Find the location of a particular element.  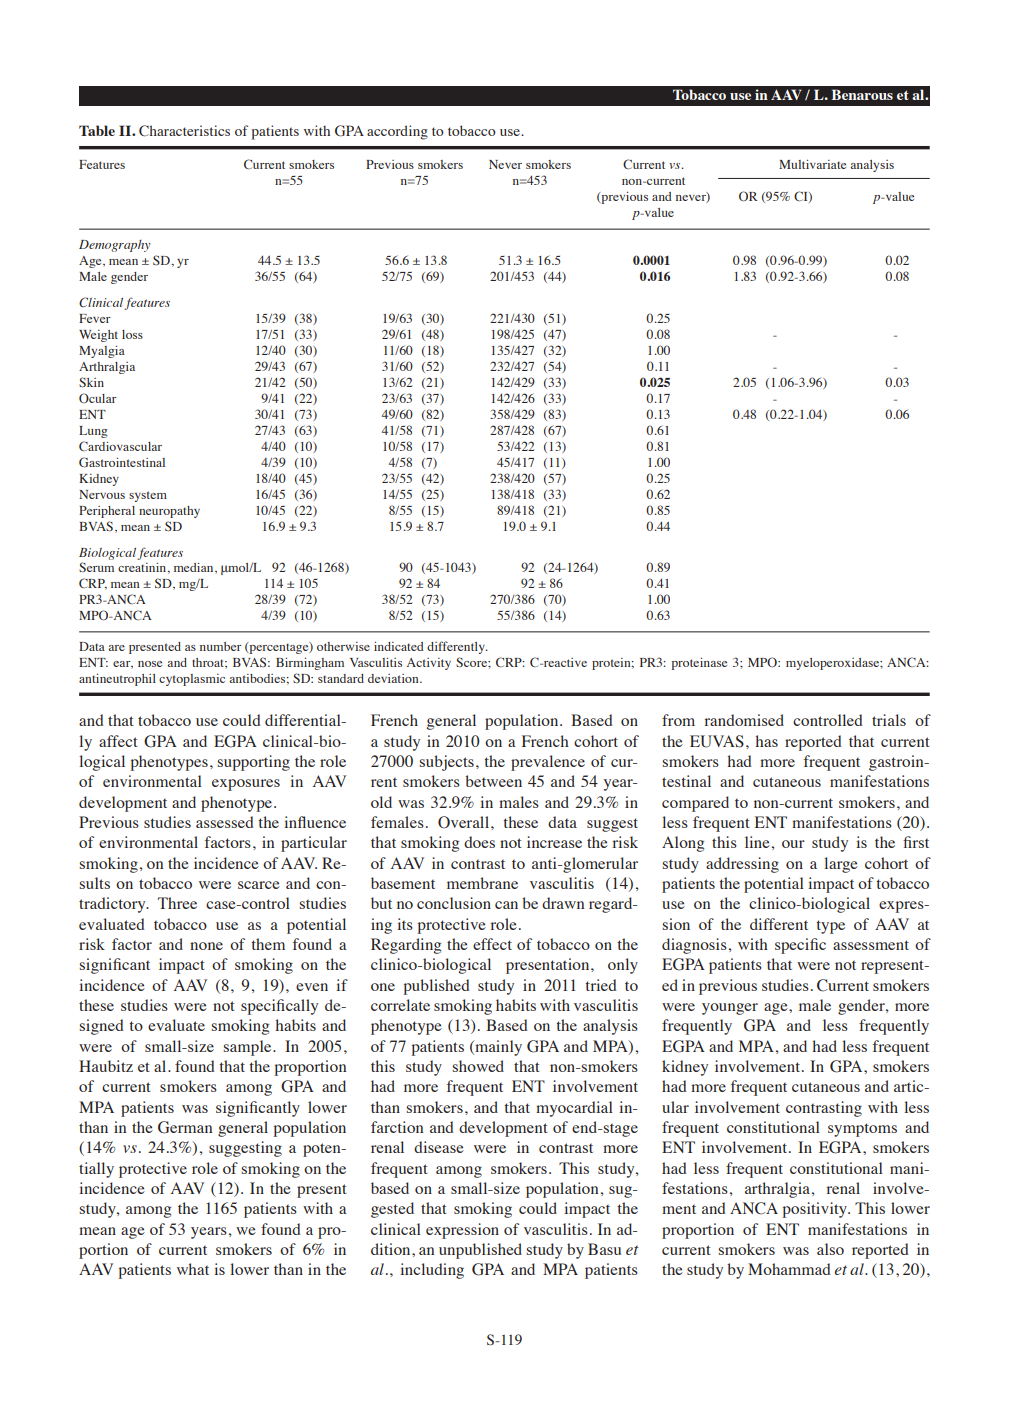

Activity is located at coordinates (429, 664).
